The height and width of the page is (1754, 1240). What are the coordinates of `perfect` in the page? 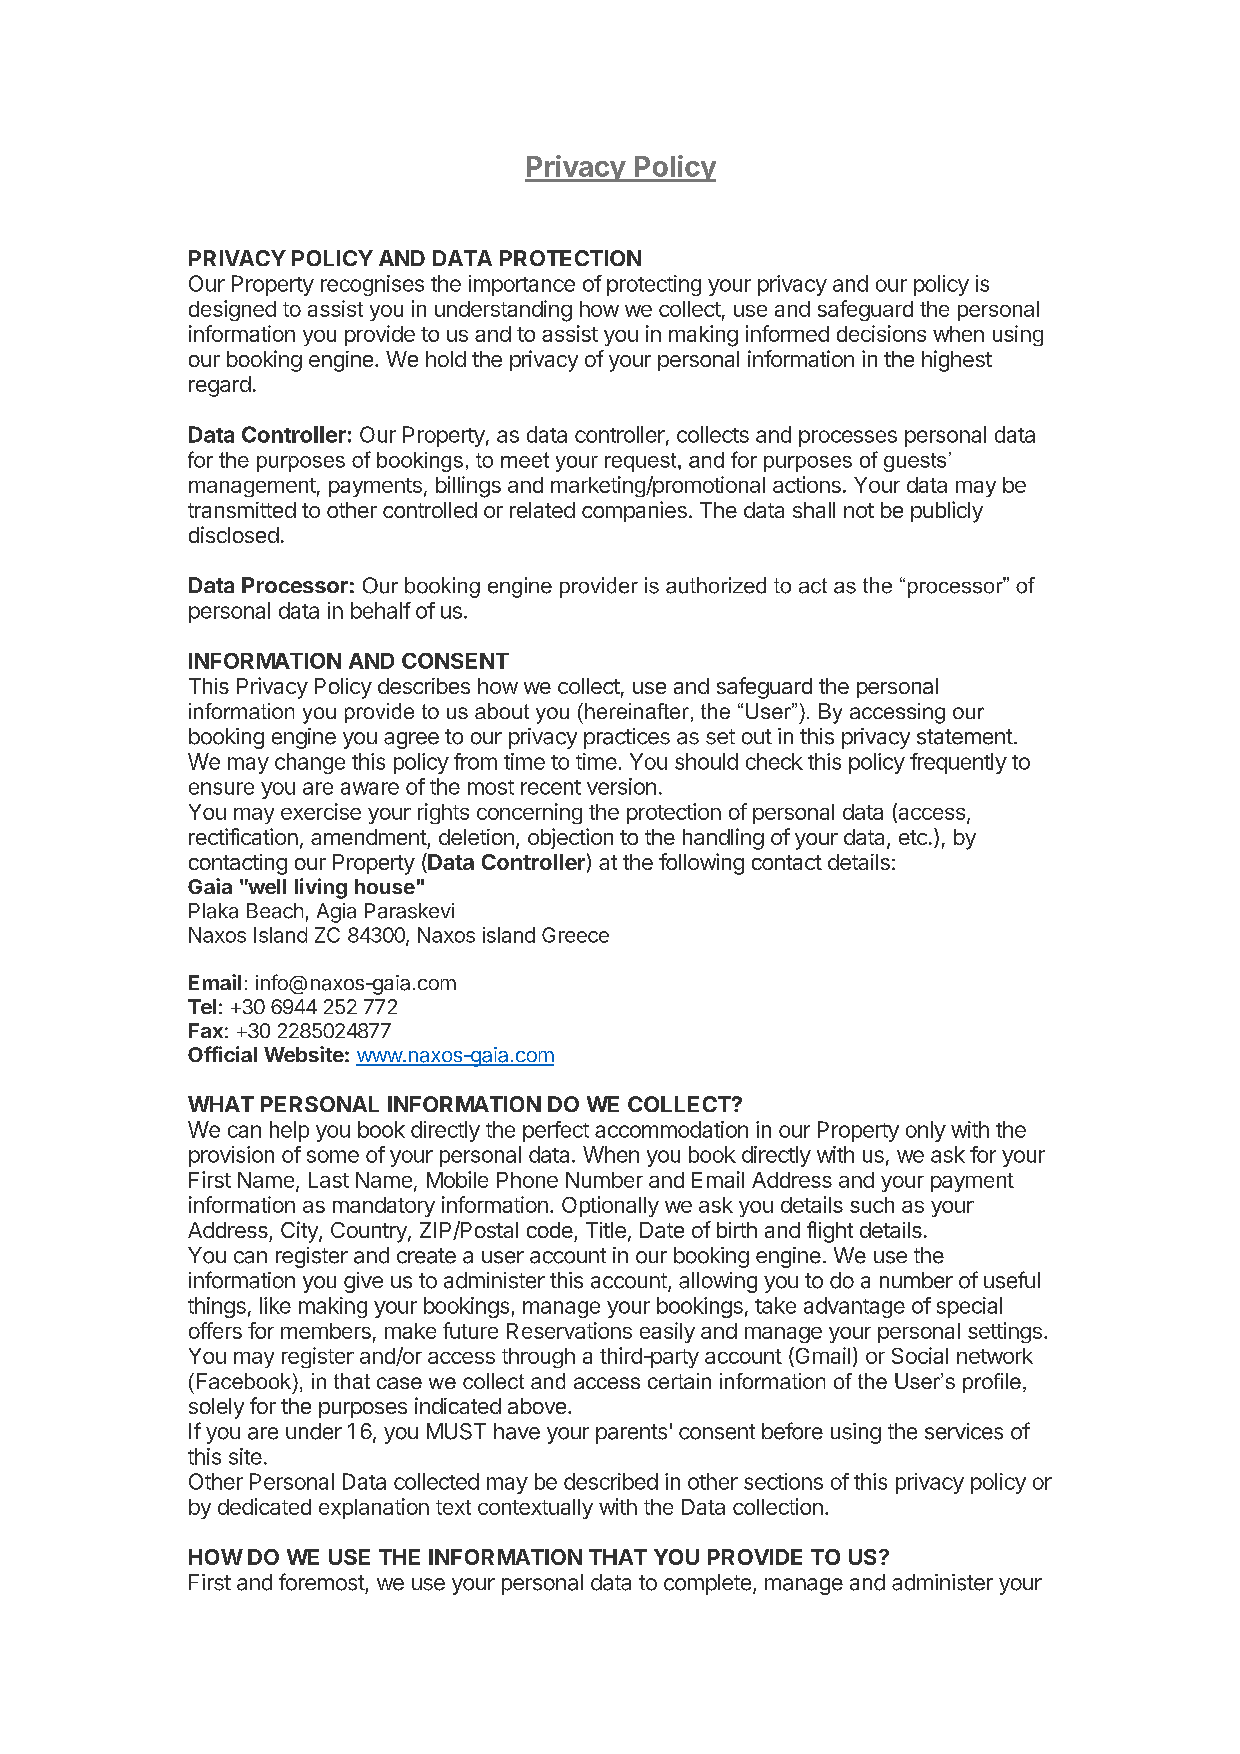 It's located at (556, 1131).
